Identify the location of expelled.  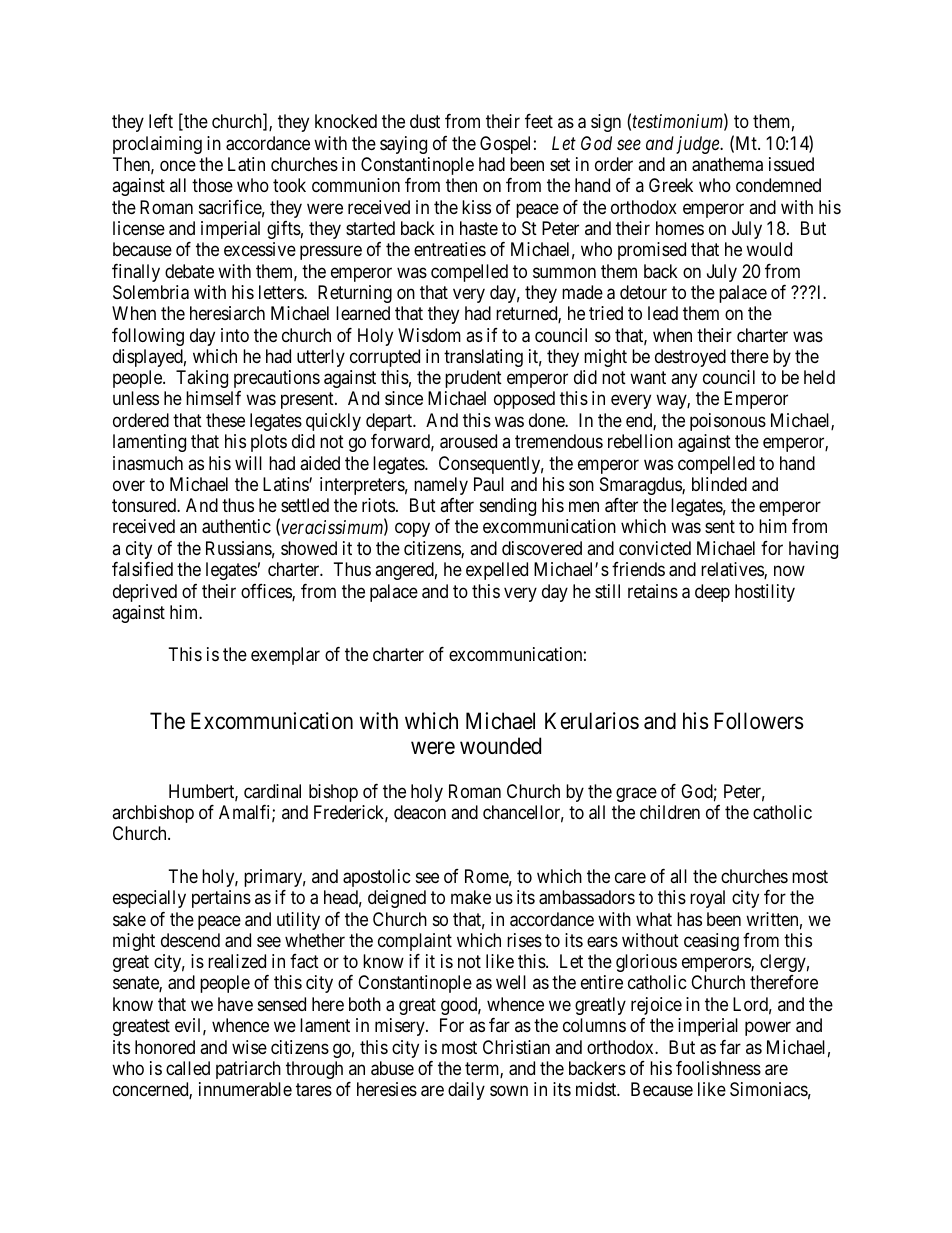
(497, 571).
